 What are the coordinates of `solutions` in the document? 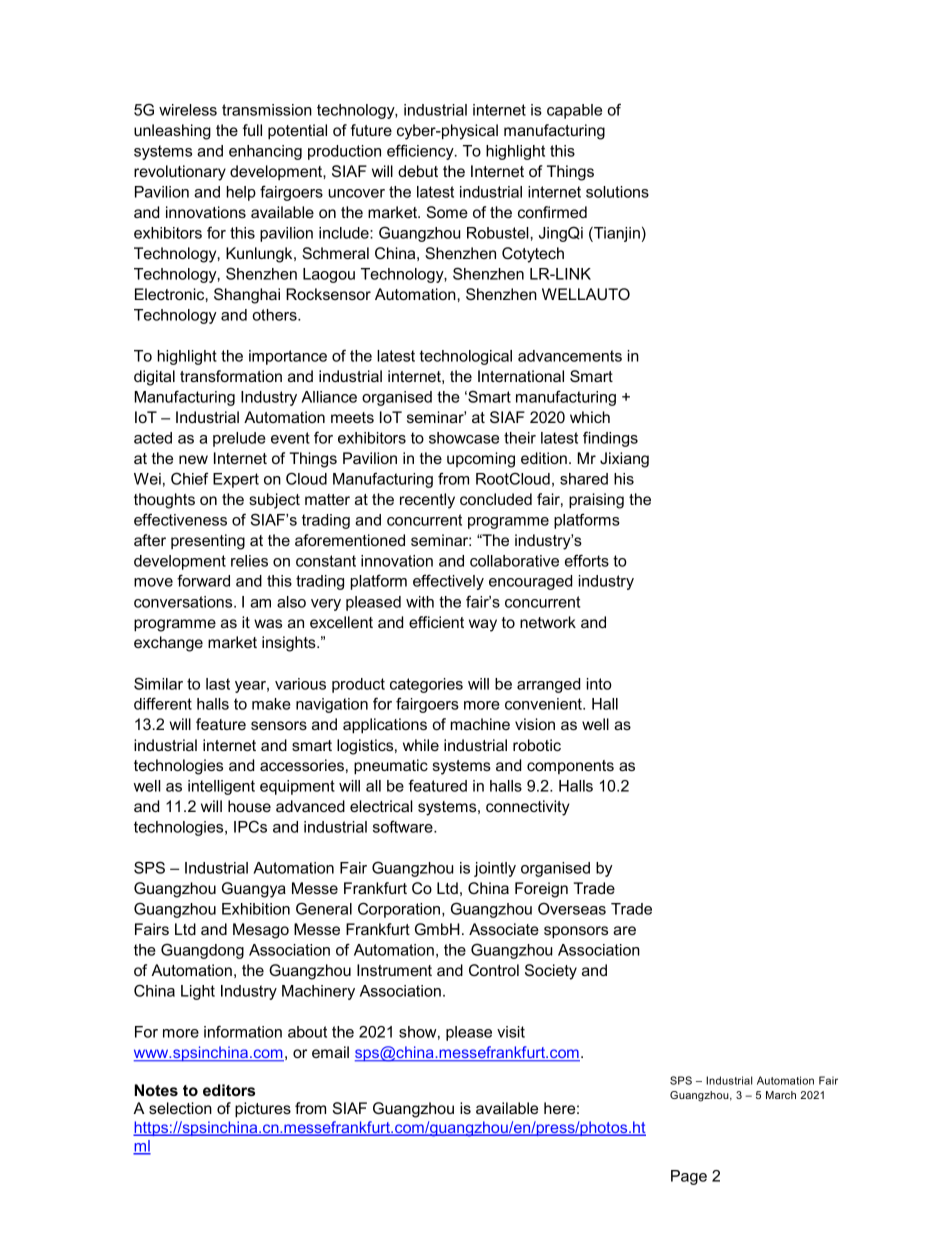 It's located at (617, 192).
